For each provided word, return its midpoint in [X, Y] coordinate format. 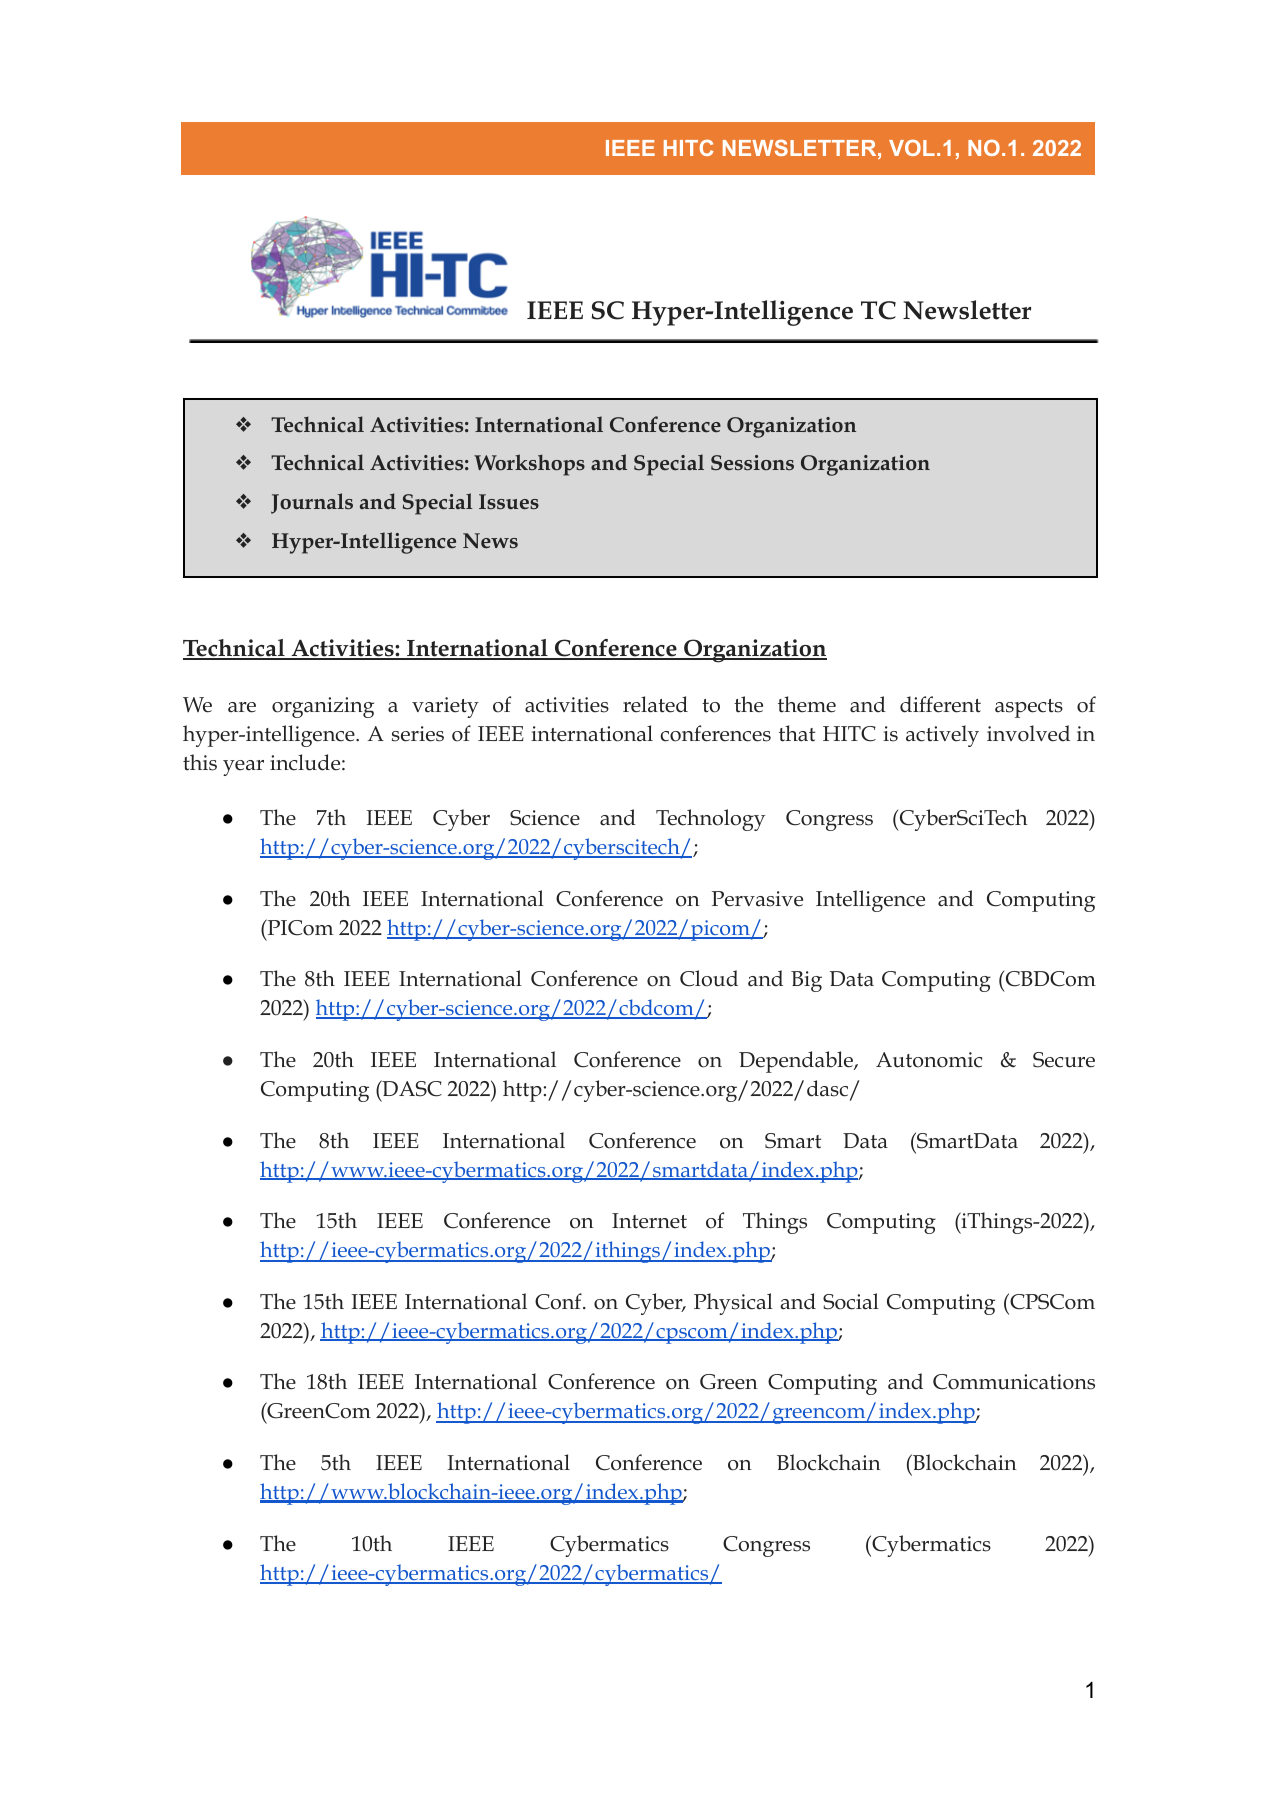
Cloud [709, 978]
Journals [312, 503]
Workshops [529, 465]
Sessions [752, 462]
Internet [649, 1221]
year [243, 768]
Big [806, 981]
